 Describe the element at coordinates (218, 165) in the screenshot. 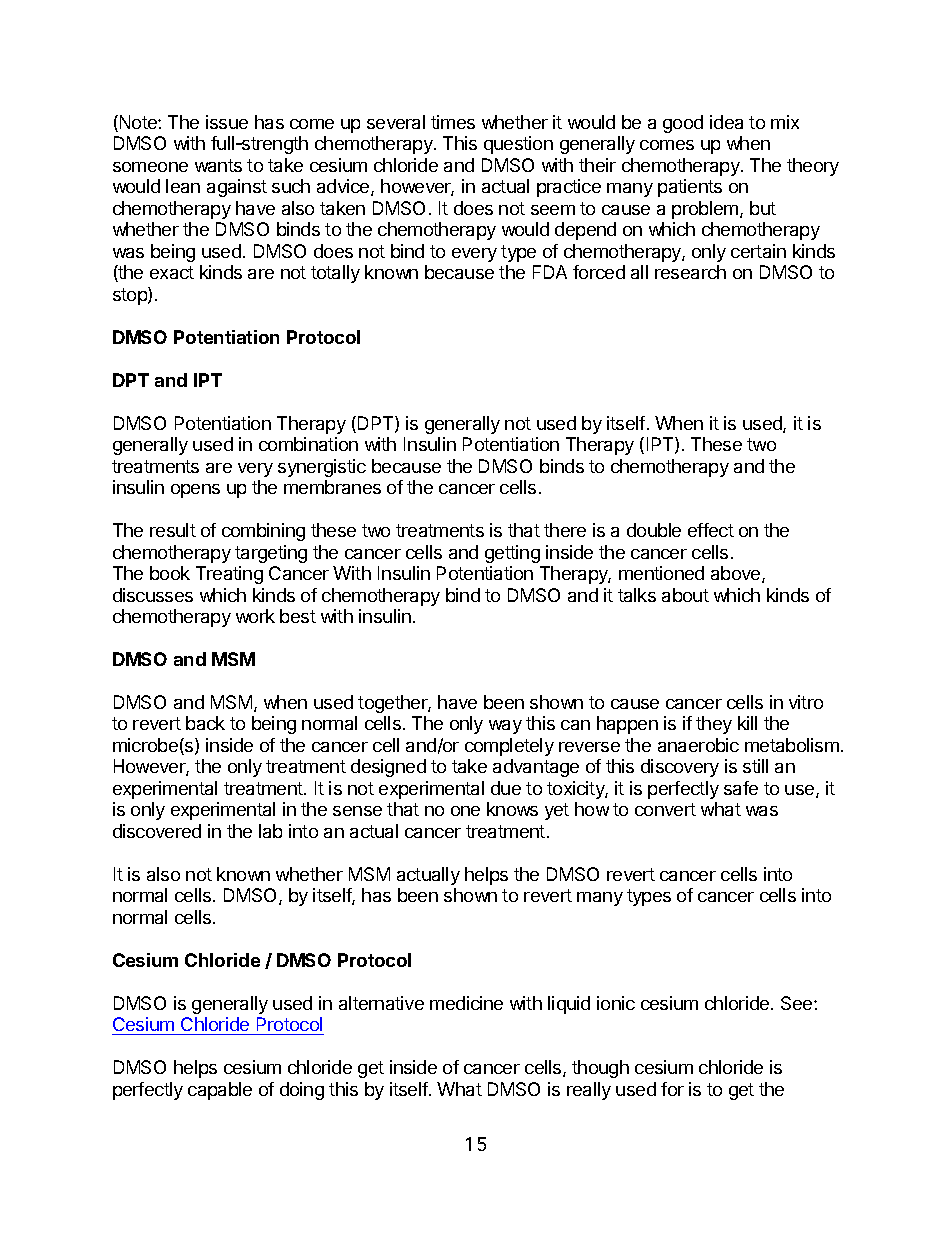

I see `wants` at that location.
